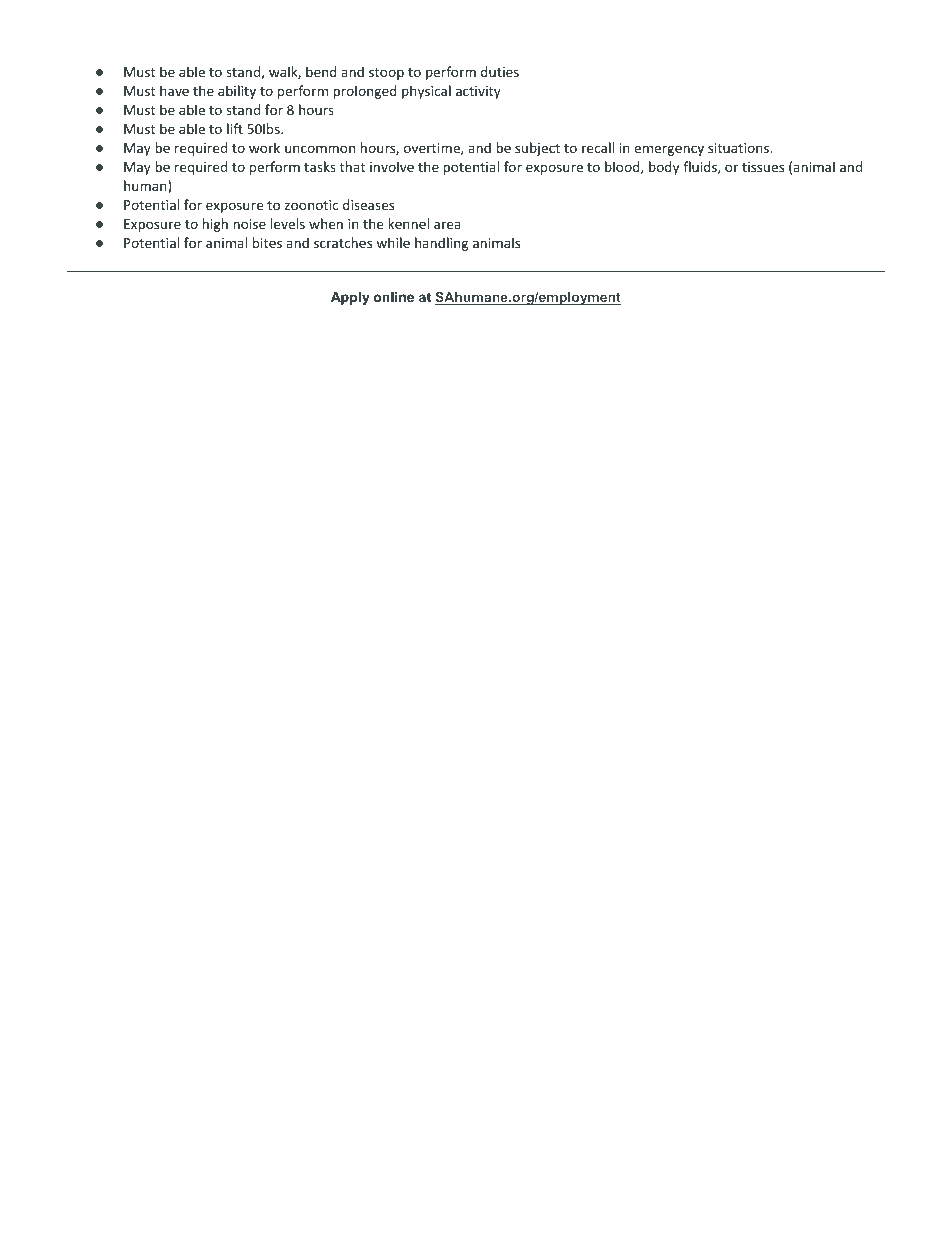  I want to click on activity, so click(478, 92).
